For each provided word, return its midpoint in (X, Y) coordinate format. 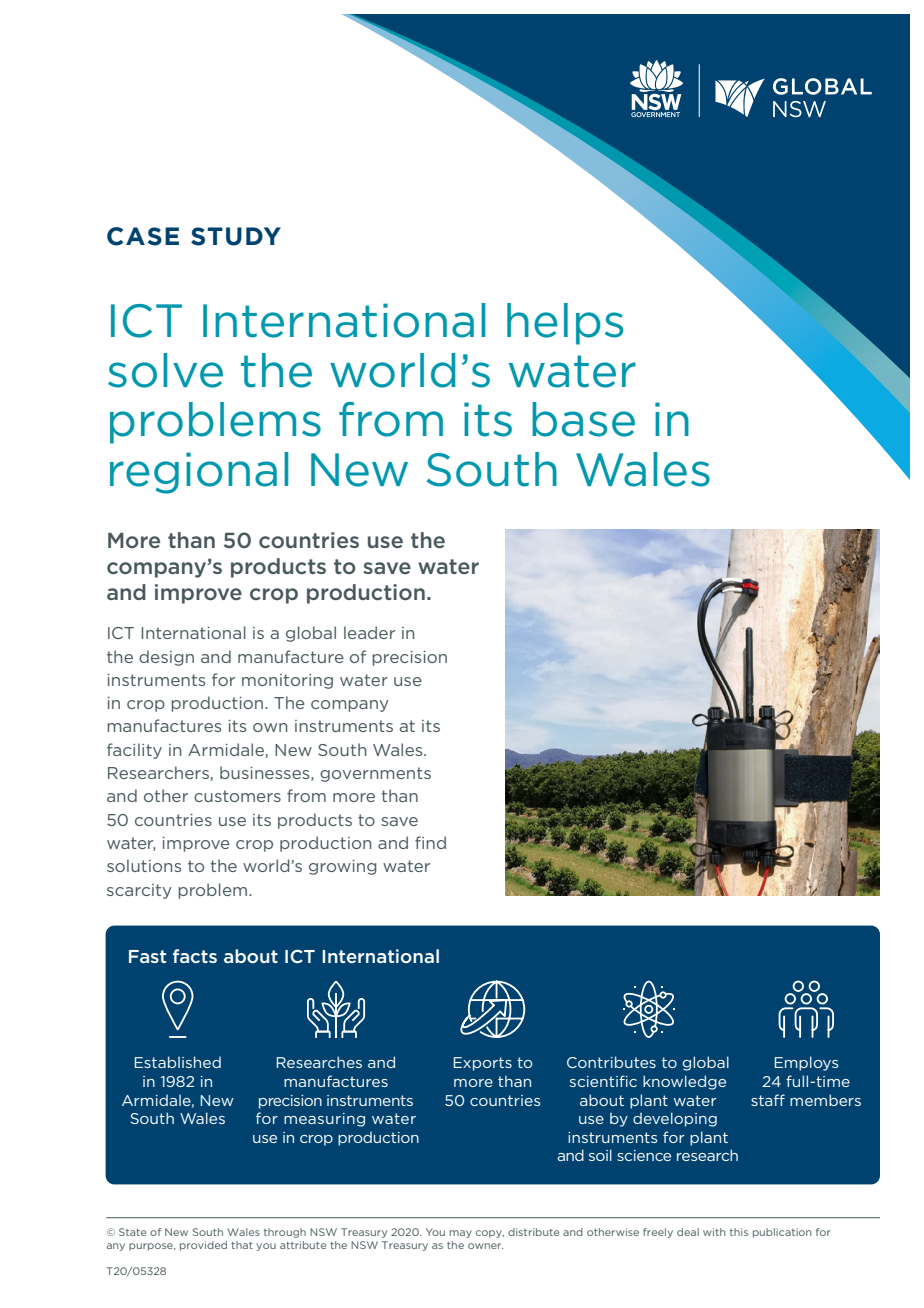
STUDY (236, 236)
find (430, 842)
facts (195, 956)
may (461, 1234)
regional (199, 473)
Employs (806, 1063)
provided (203, 1246)
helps (565, 324)
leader (369, 632)
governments (375, 774)
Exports (483, 1064)
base (583, 419)
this (739, 1232)
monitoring (287, 681)
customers (237, 796)
